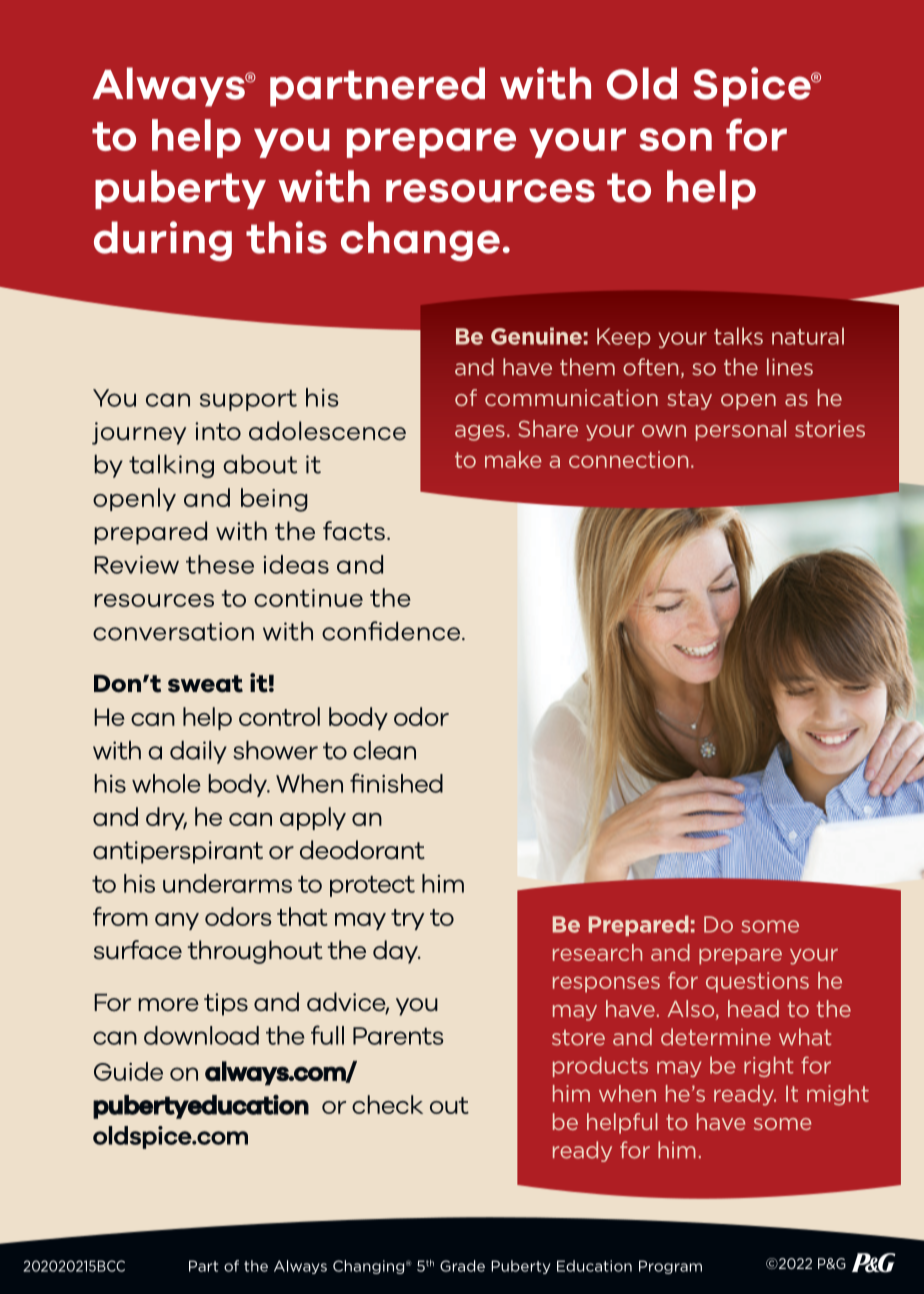  I want to click on during, so click(163, 241).
